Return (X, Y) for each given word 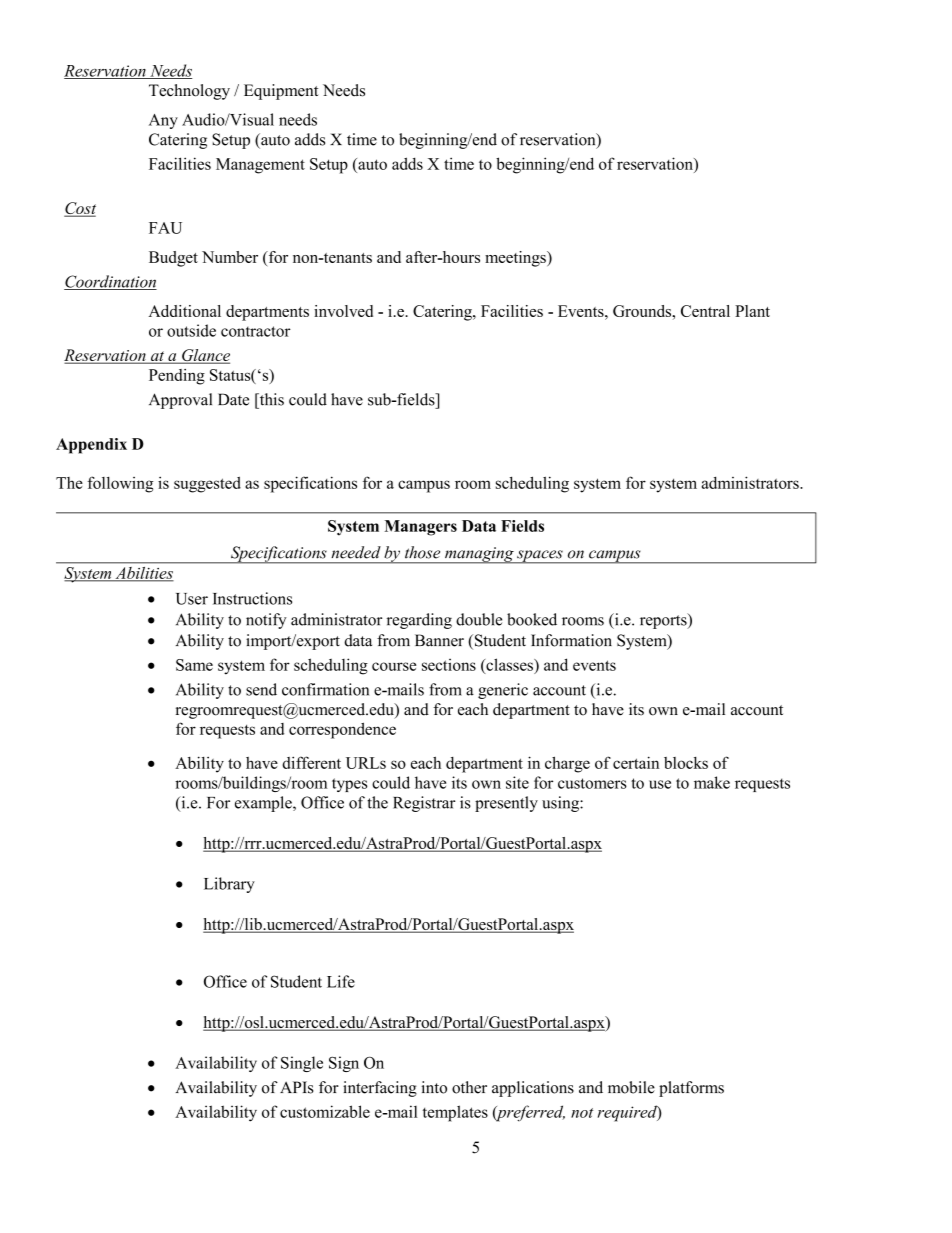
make (712, 782)
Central (705, 311)
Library (229, 885)
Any (163, 121)
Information (571, 640)
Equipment (281, 92)
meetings (516, 259)
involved (343, 311)
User (192, 599)
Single (302, 1064)
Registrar (424, 804)
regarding (419, 621)
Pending (177, 377)
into (434, 1087)
